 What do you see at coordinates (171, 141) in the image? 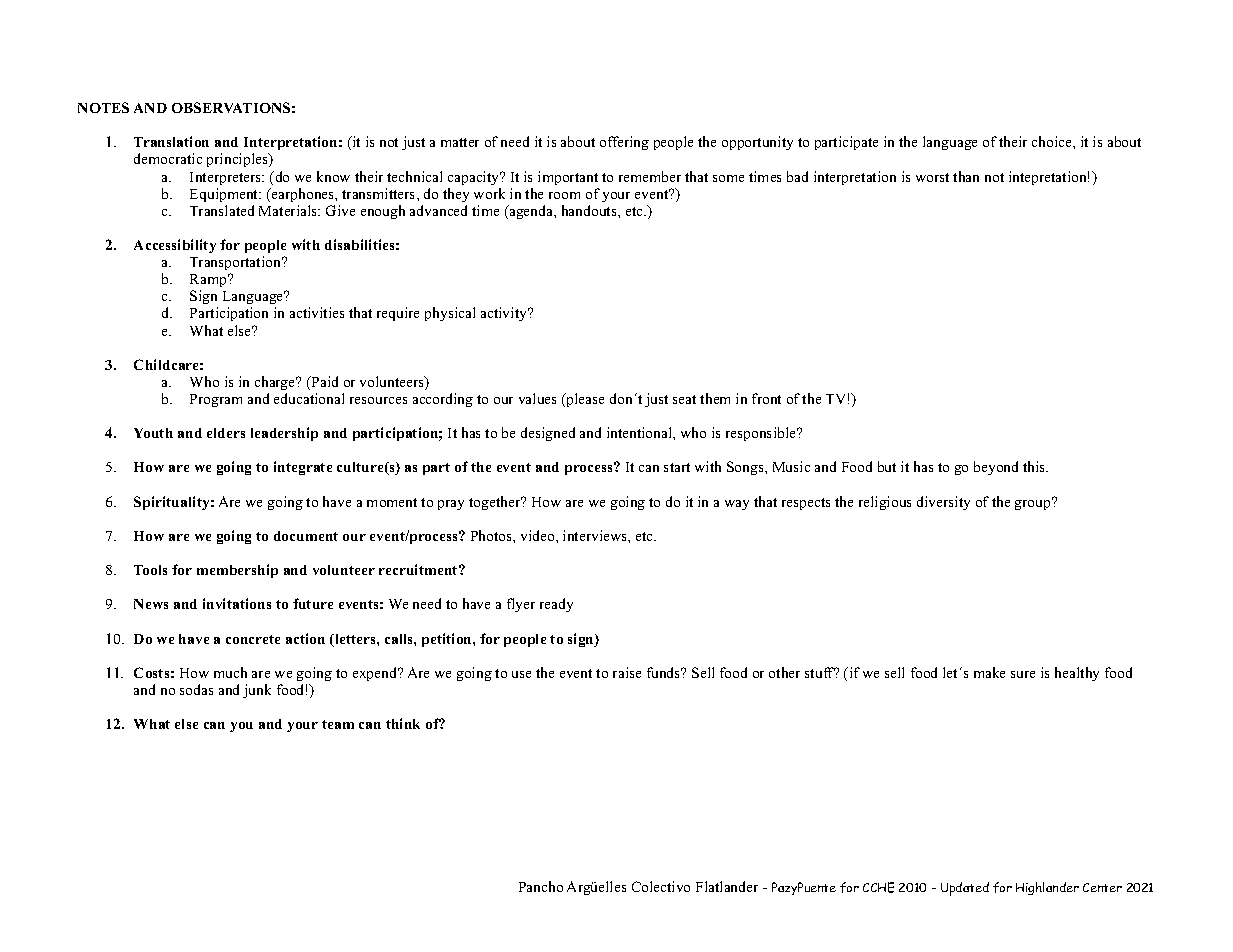
I see `Translation` at bounding box center [171, 141].
